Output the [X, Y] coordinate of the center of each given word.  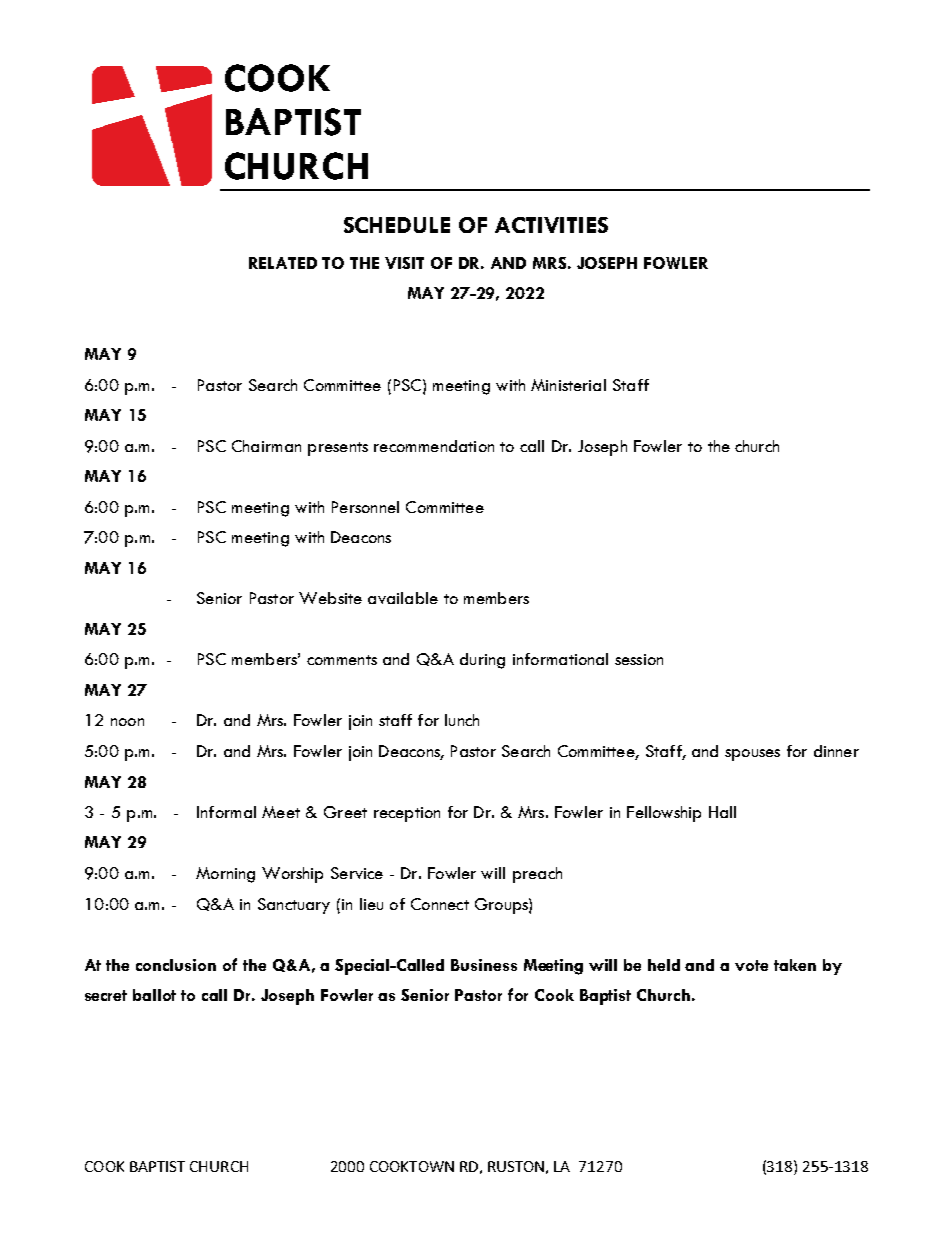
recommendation [434, 446]
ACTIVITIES [551, 225]
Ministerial [568, 385]
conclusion [176, 965]
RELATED [283, 263]
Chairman [266, 446]
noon [127, 722]
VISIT [404, 263]
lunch [462, 720]
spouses [752, 755]
